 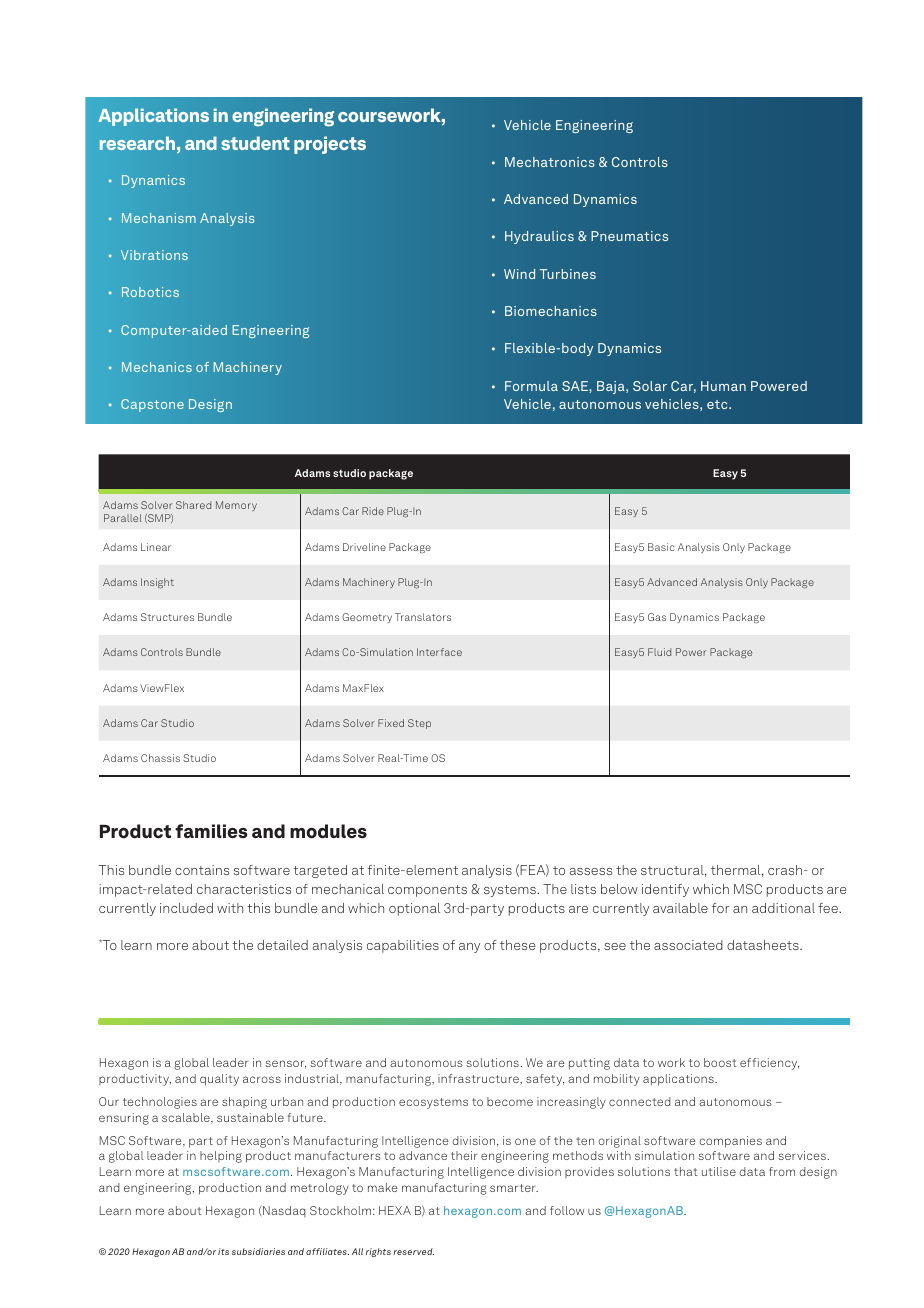 What do you see at coordinates (423, 617) in the image?
I see `Translators` at bounding box center [423, 617].
